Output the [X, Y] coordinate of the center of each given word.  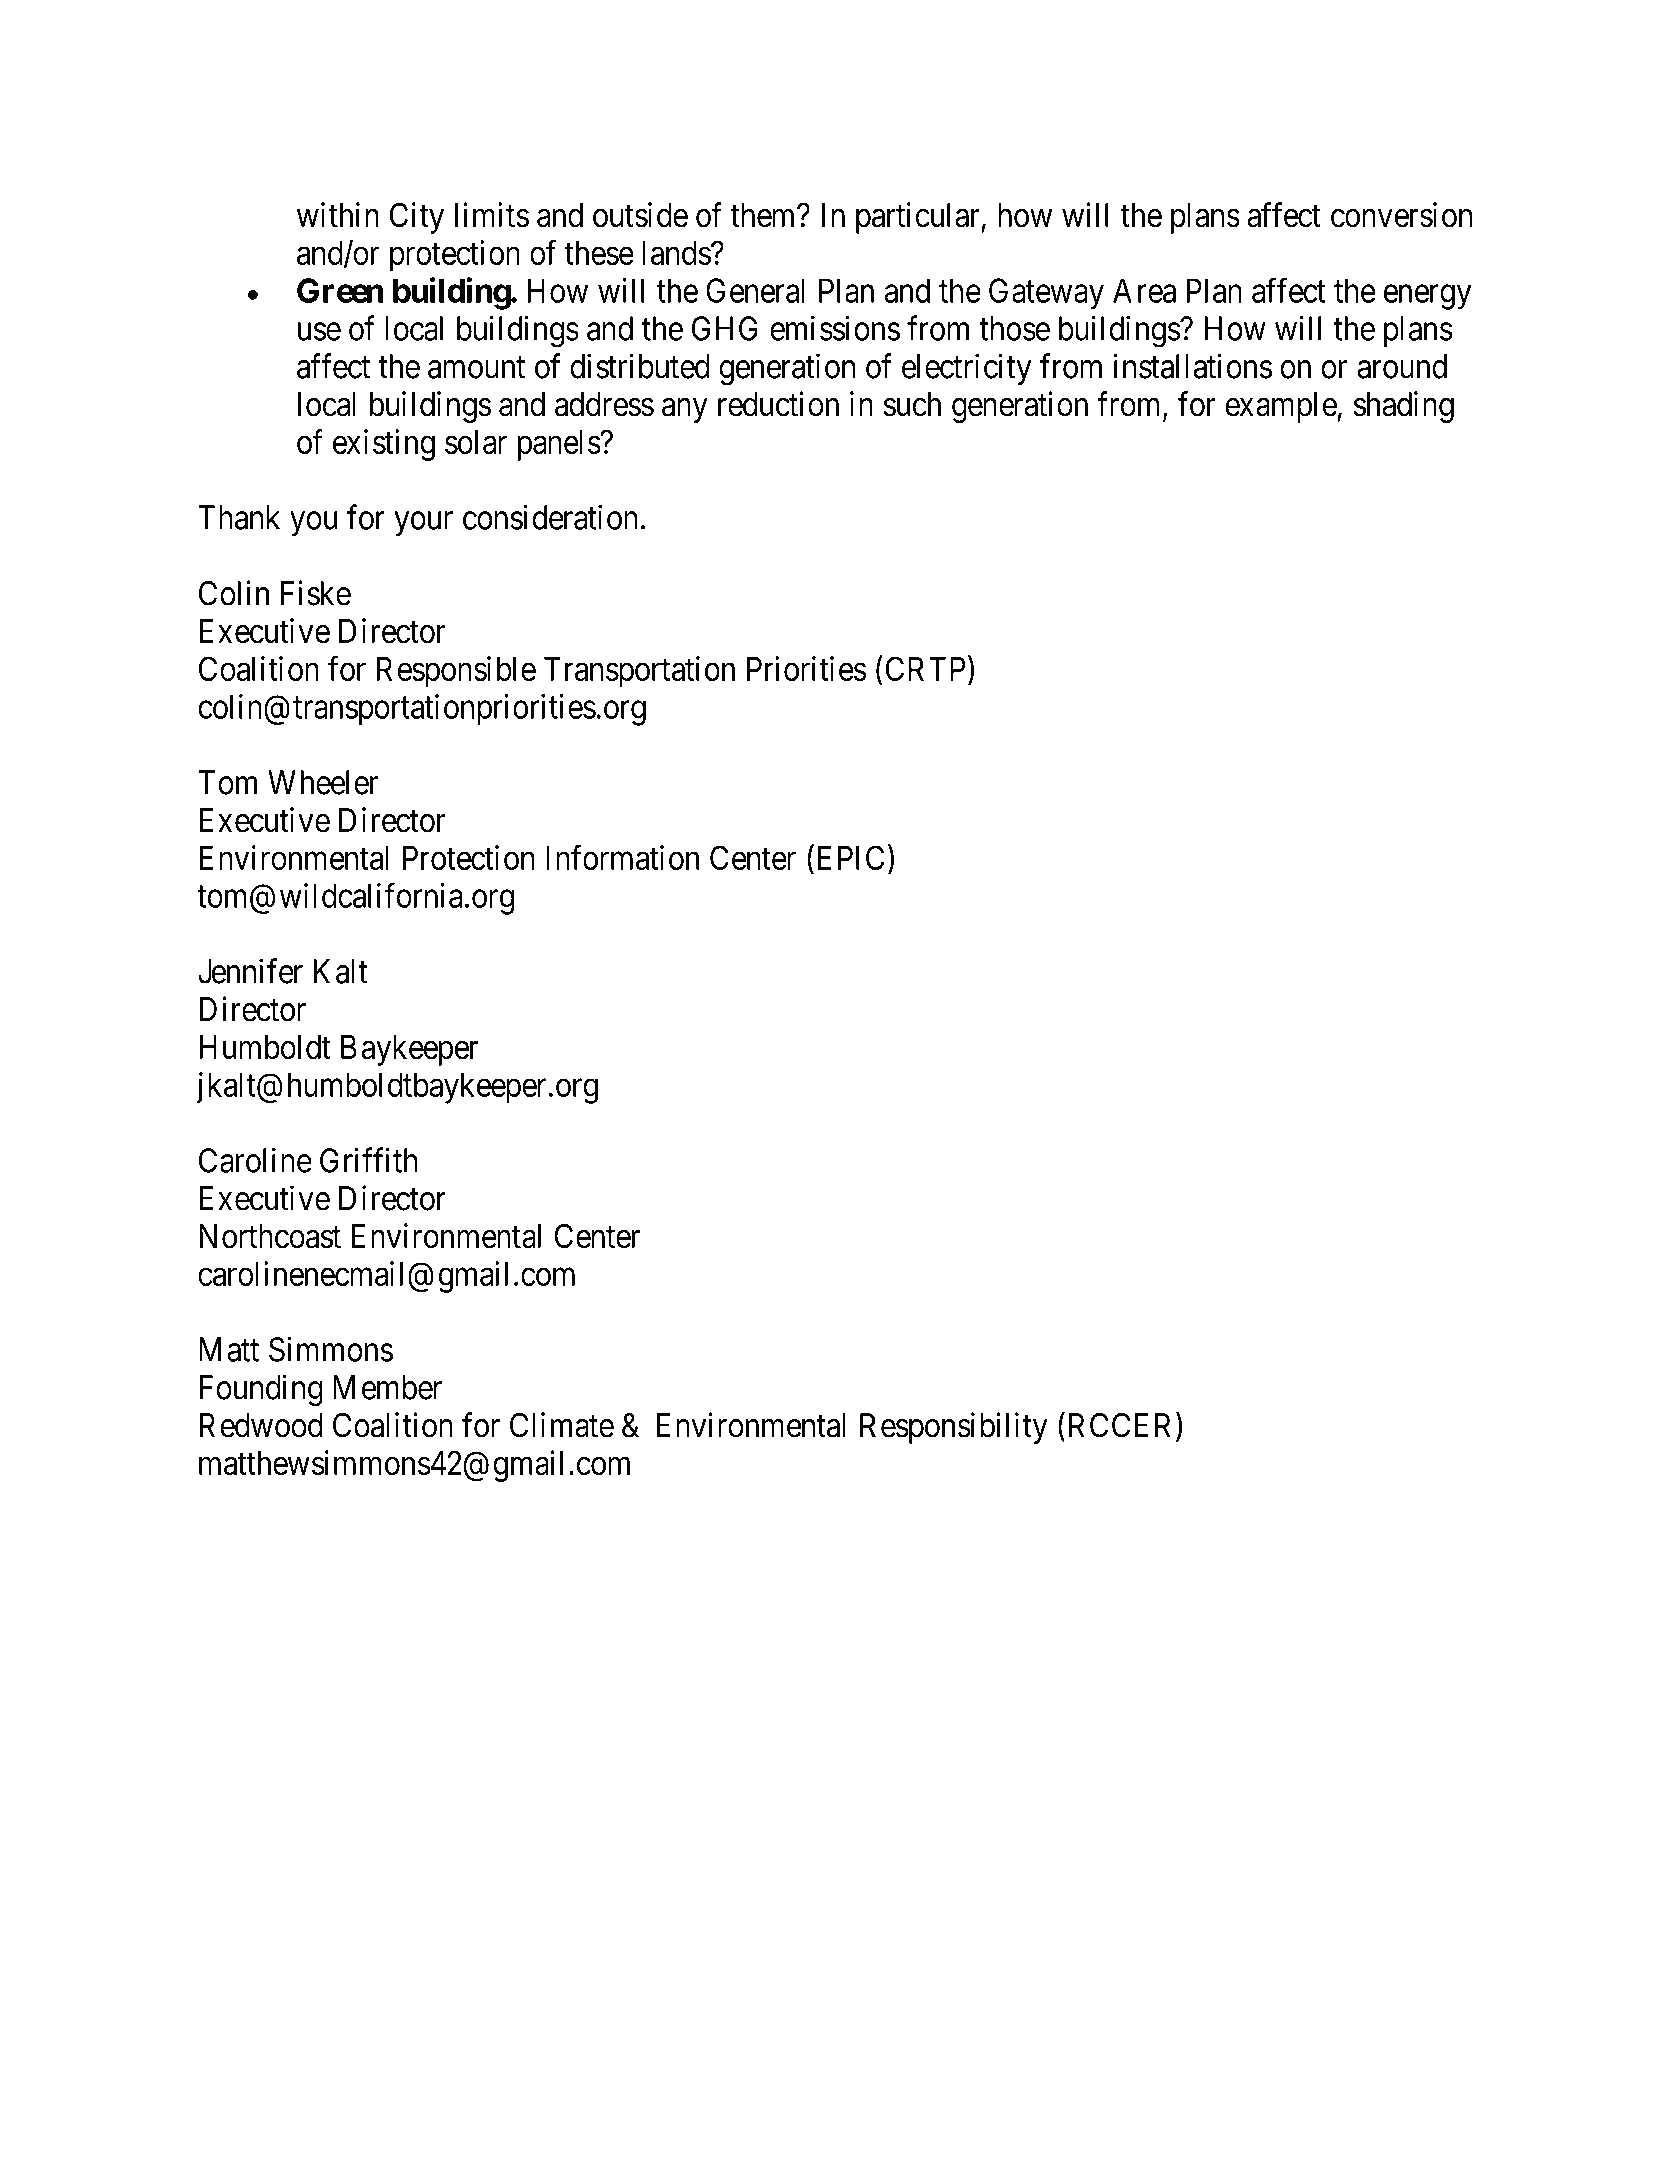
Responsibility [954, 1428]
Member [387, 1387]
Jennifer [250, 971]
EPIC [851, 857]
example [1281, 407]
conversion [1401, 215]
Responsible [456, 672]
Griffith [369, 1160]
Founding [261, 1390]
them [764, 215]
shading [1404, 407]
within [338, 214]
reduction [778, 404]
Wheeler [323, 782]
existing [384, 445]
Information [622, 857]
